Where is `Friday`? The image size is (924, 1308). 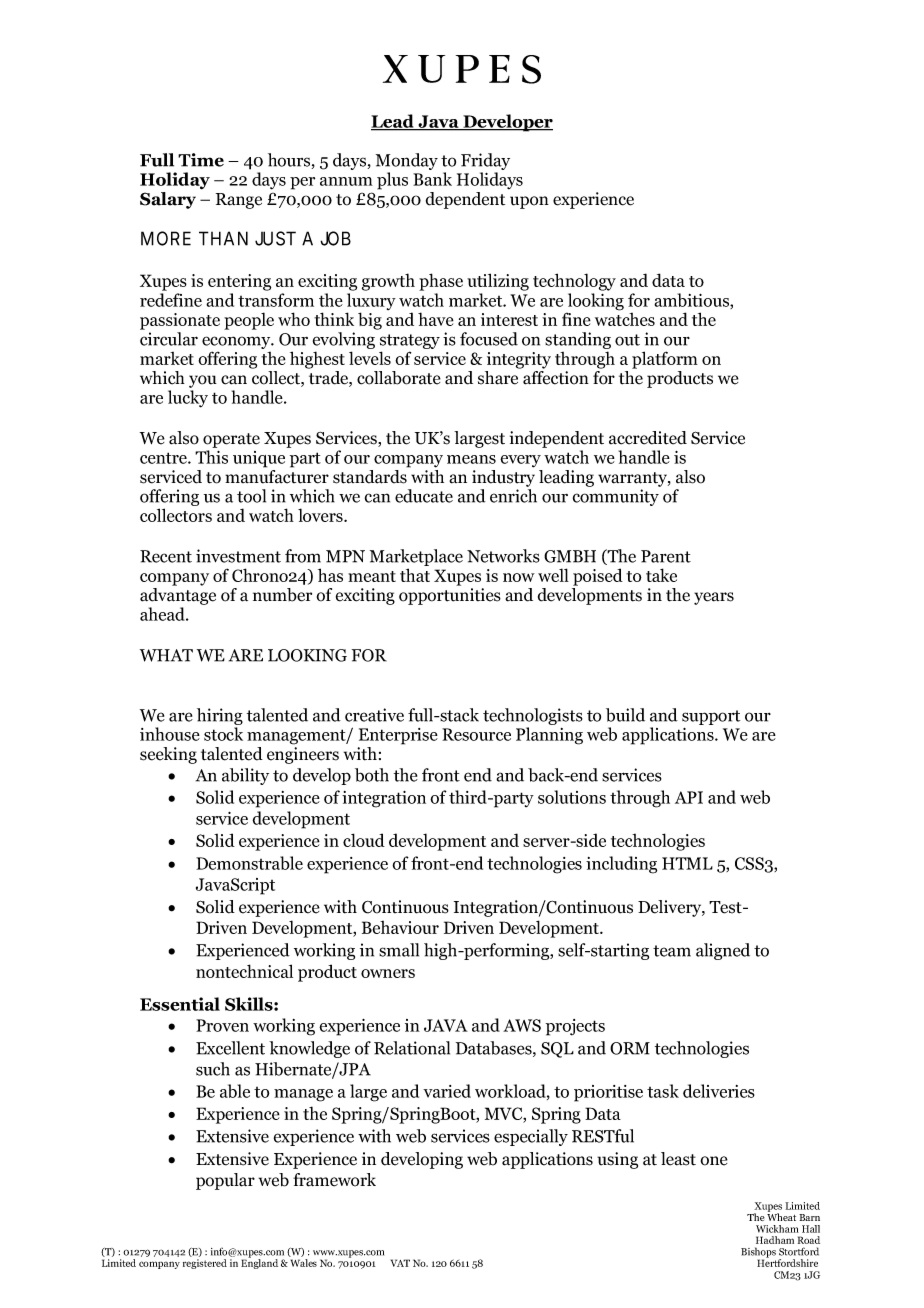
Friday is located at coordinates (485, 163).
